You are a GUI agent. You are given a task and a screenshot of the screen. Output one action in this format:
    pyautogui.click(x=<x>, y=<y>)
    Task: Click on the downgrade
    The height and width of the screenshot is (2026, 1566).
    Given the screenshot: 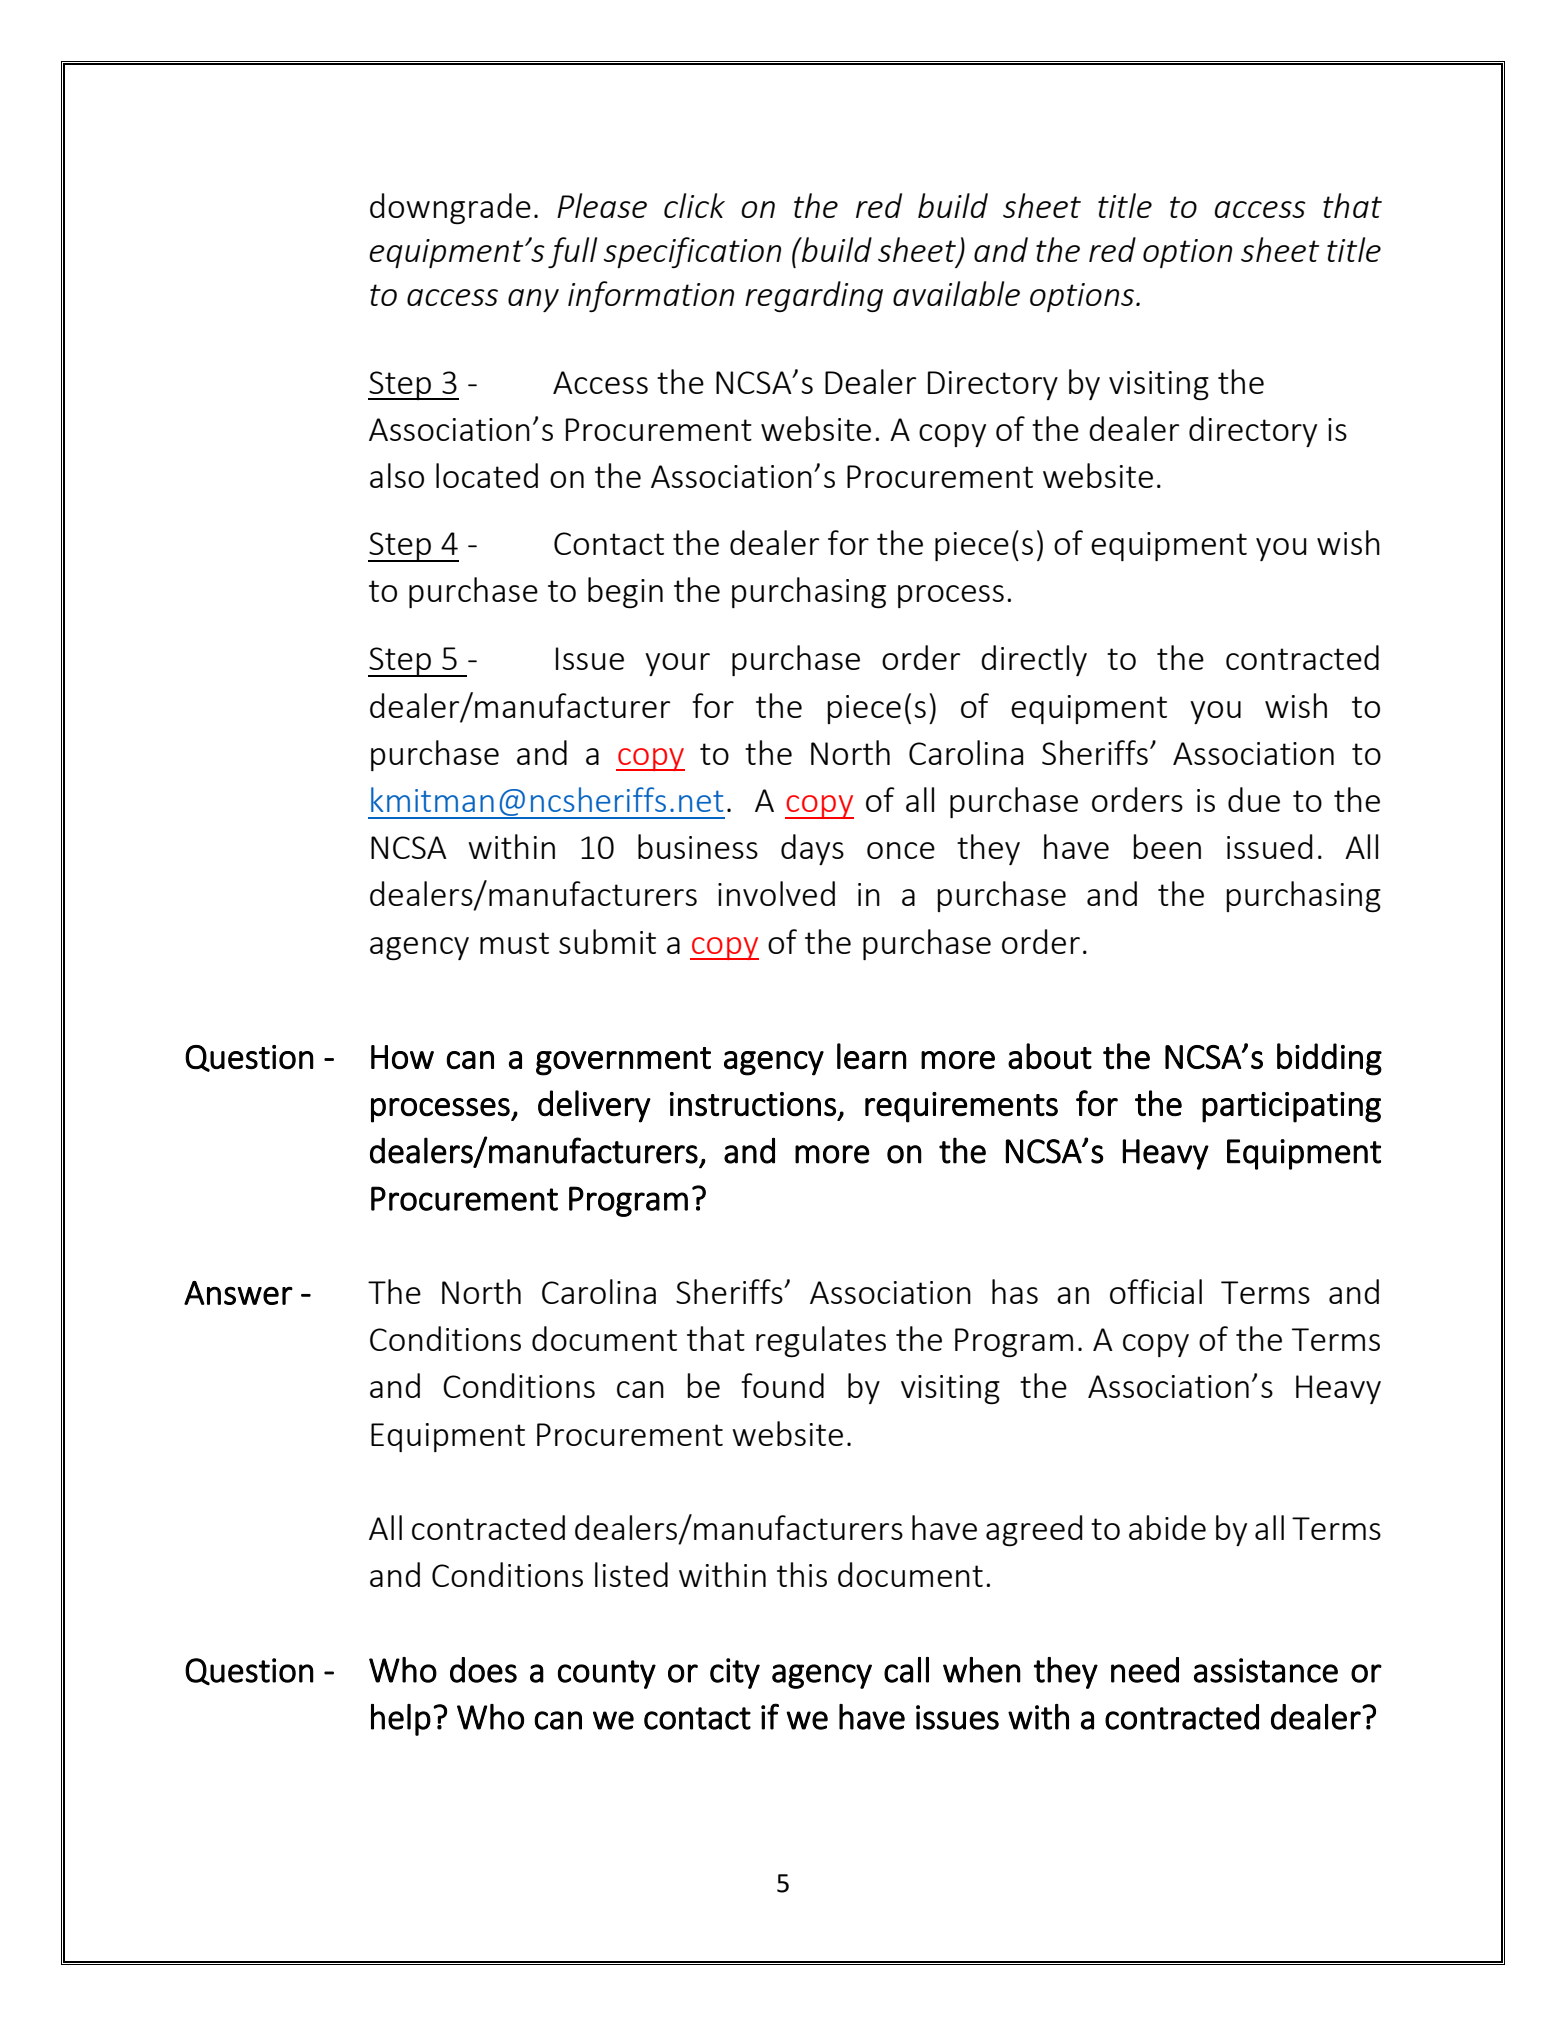 What is the action you would take?
    pyautogui.click(x=450, y=208)
